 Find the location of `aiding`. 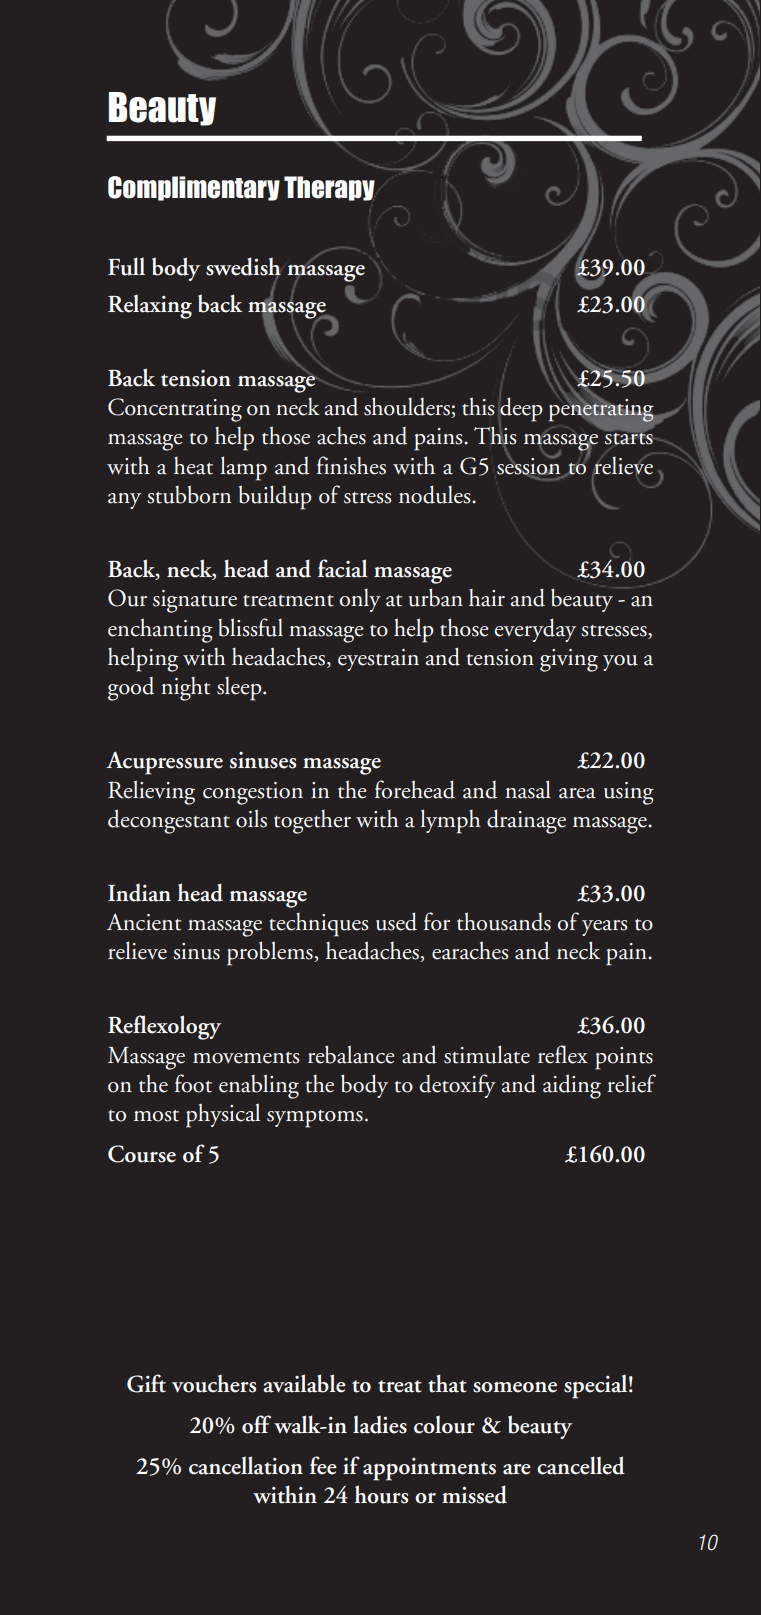

aiding is located at coordinates (572, 1086).
